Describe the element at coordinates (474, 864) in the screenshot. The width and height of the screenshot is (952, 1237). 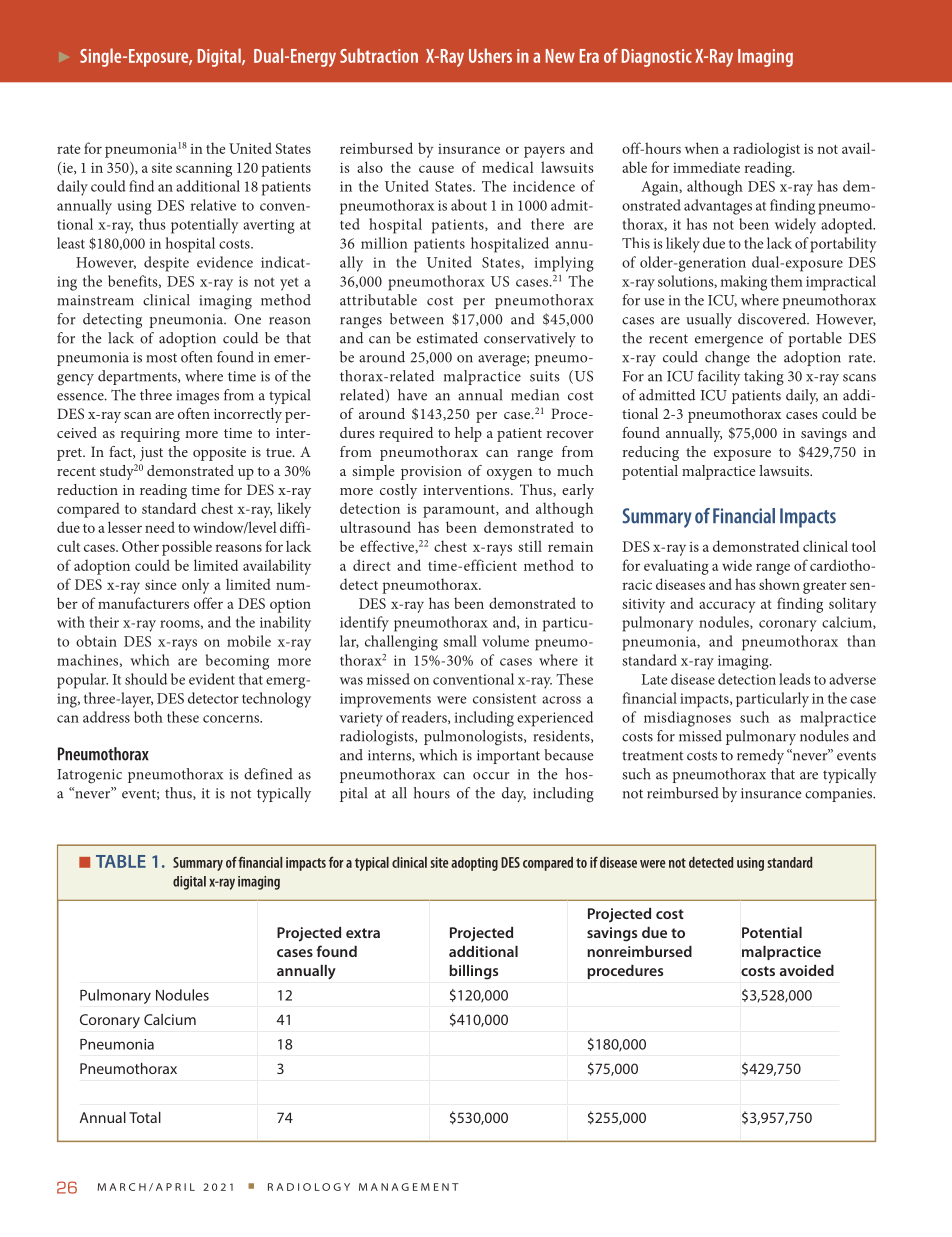
I see `adopting` at that location.
